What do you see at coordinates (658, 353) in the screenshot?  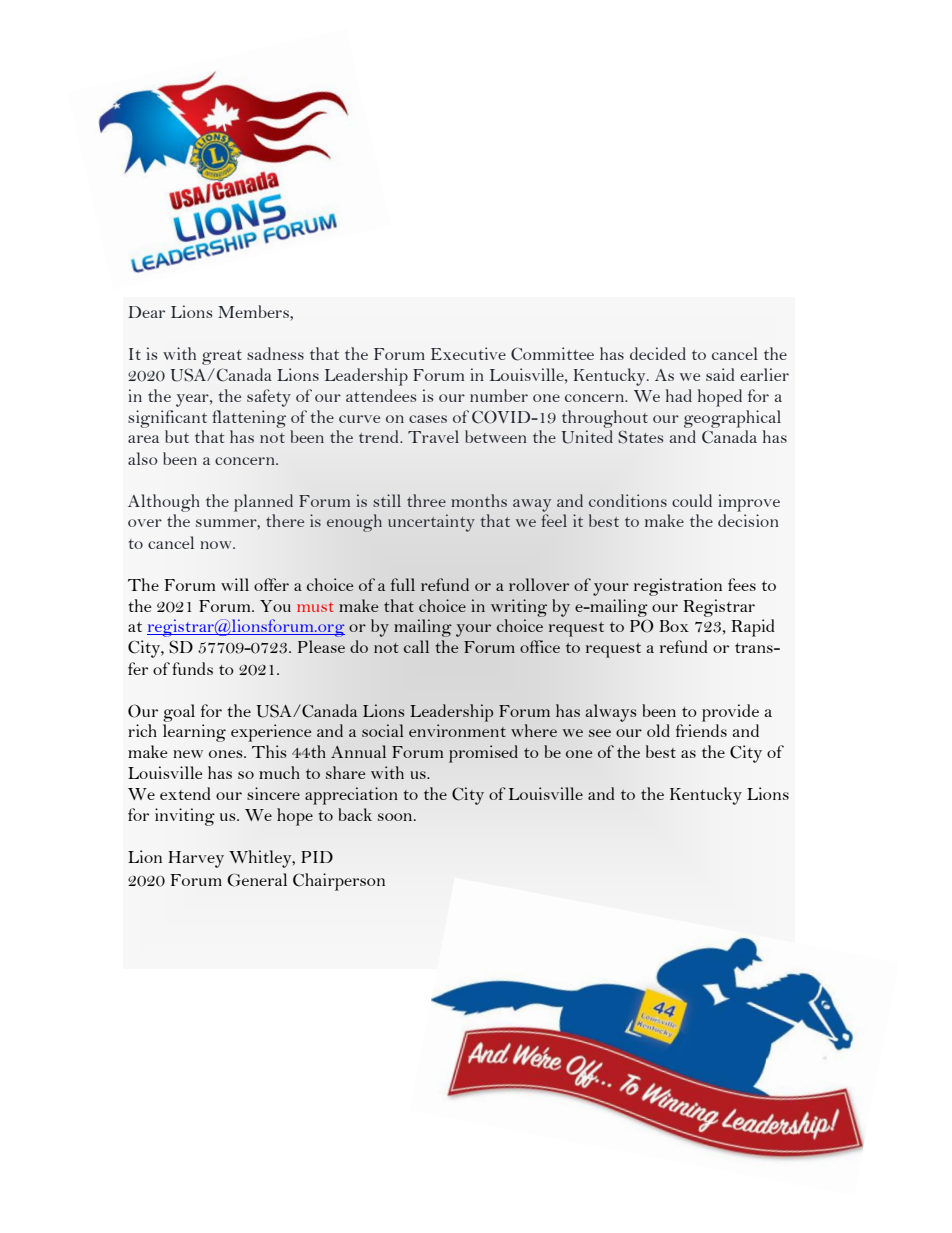 I see `decided` at bounding box center [658, 353].
